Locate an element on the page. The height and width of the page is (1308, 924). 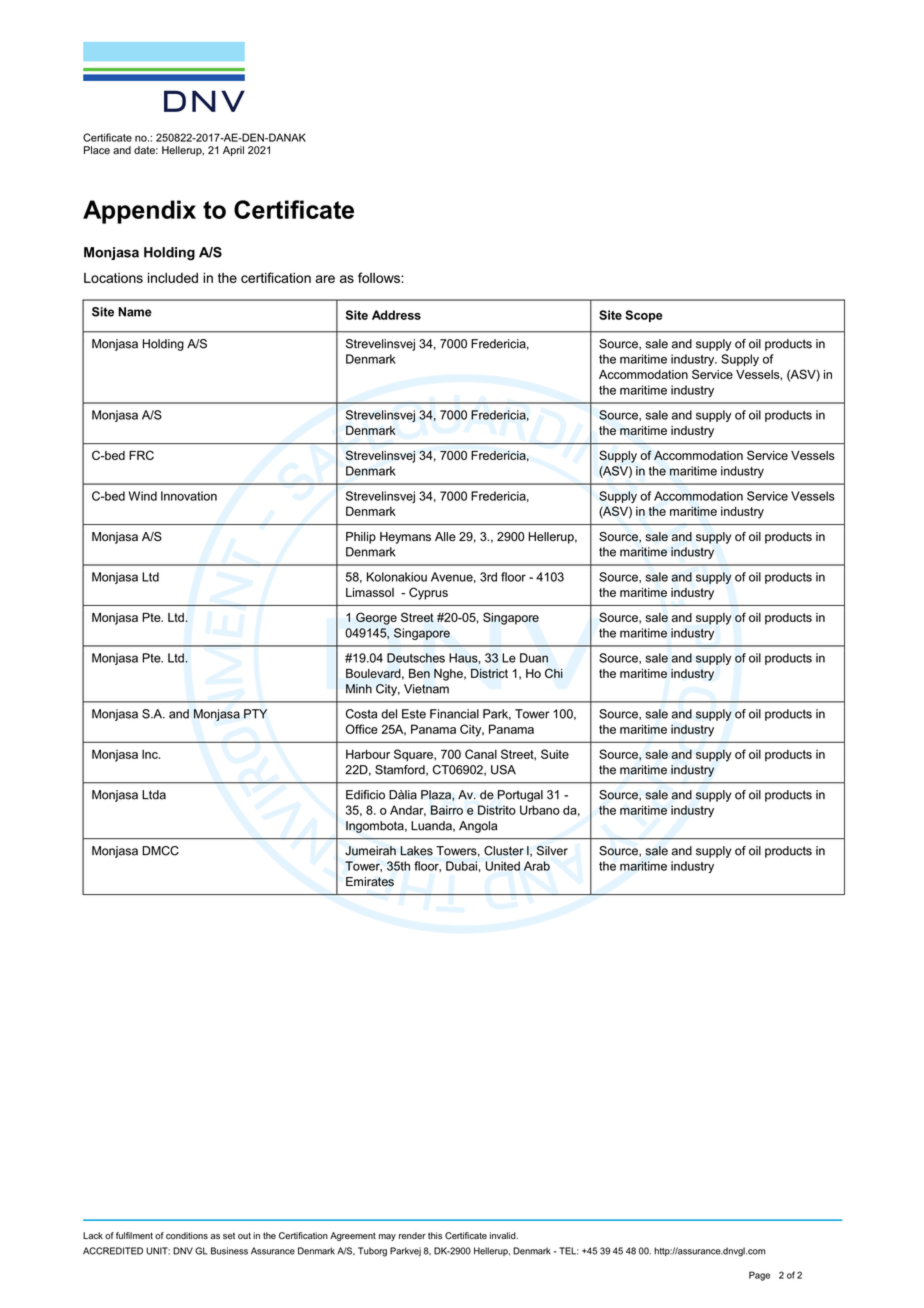
FRC is located at coordinates (141, 455).
